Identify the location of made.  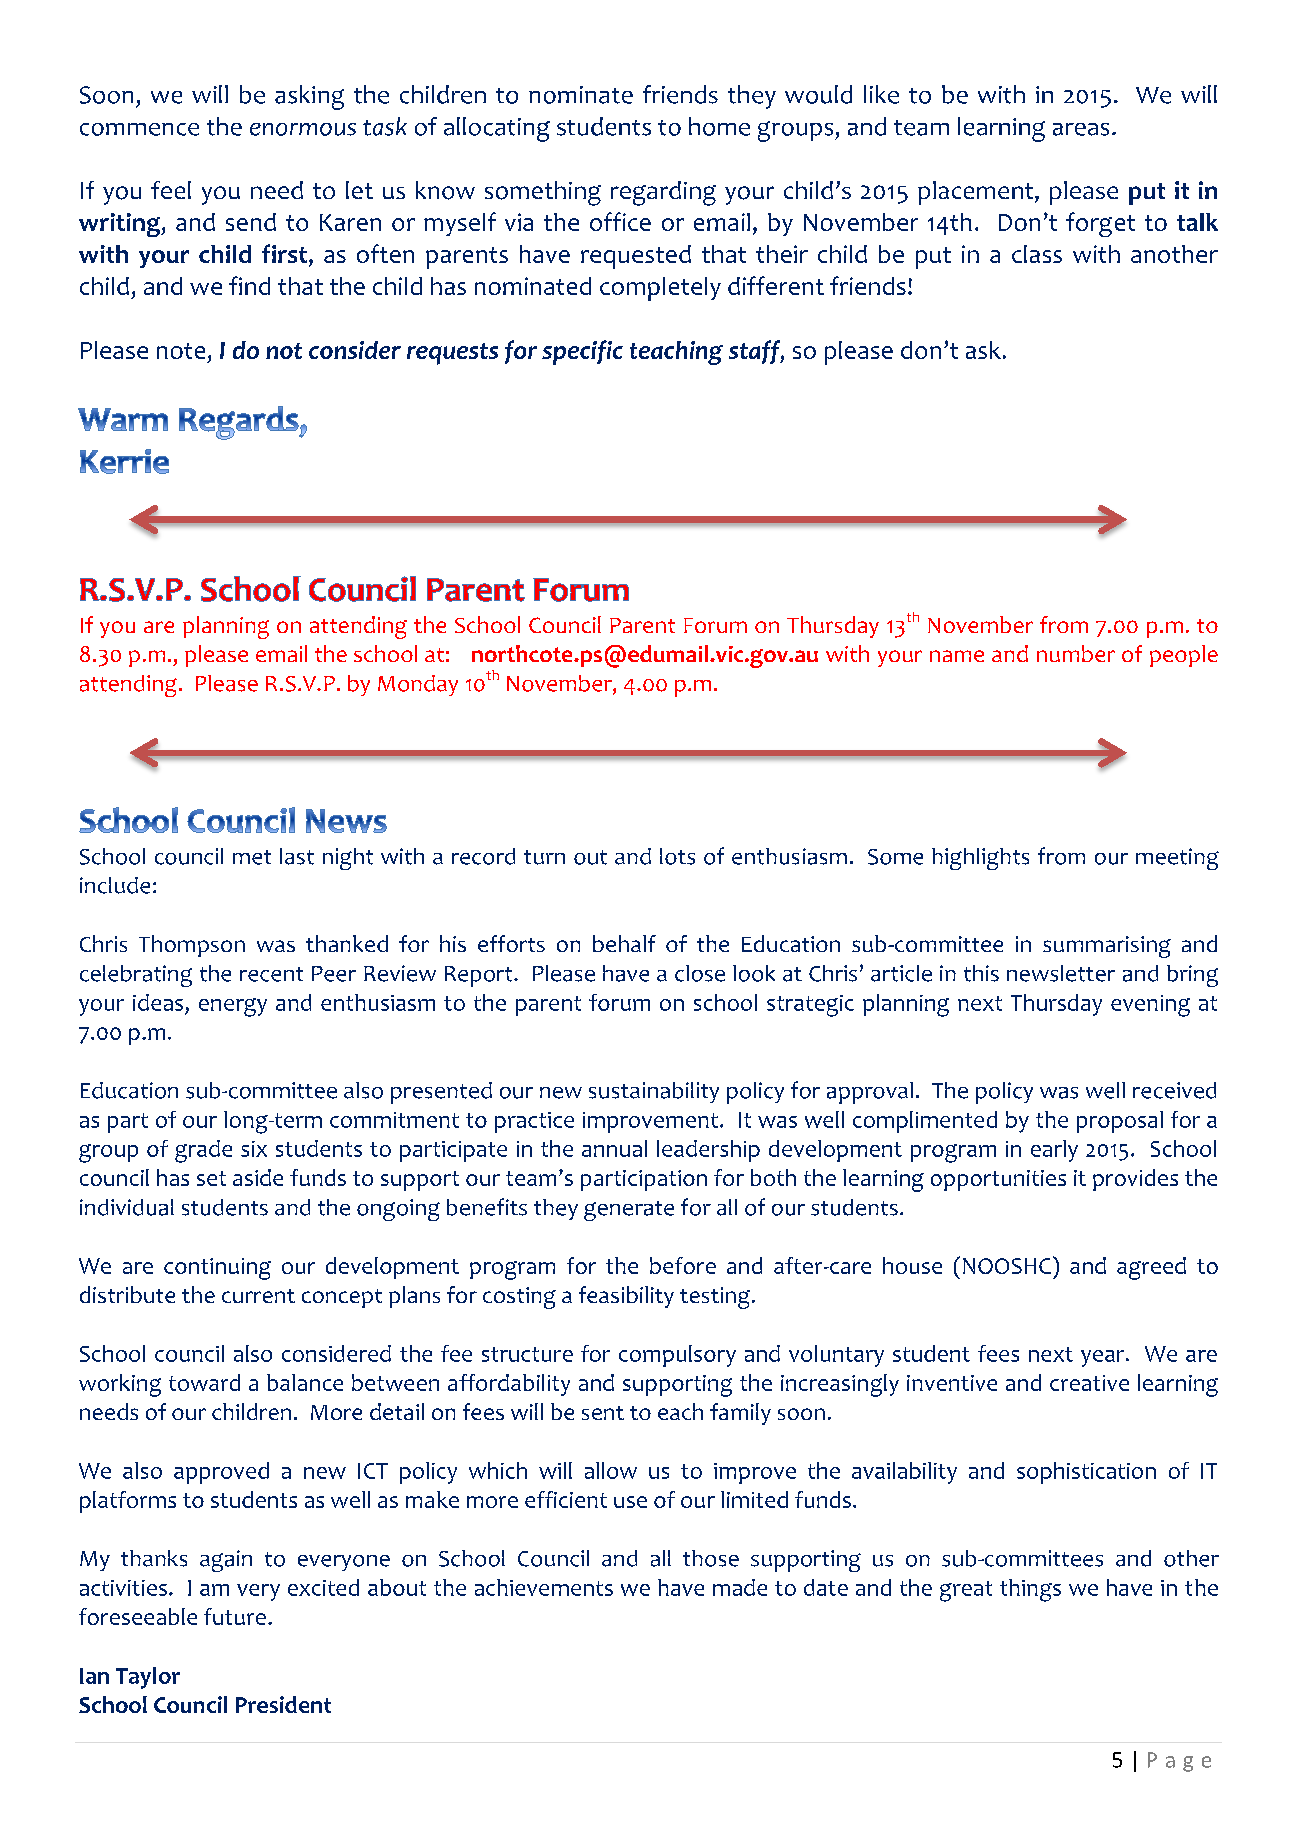
(740, 1587).
